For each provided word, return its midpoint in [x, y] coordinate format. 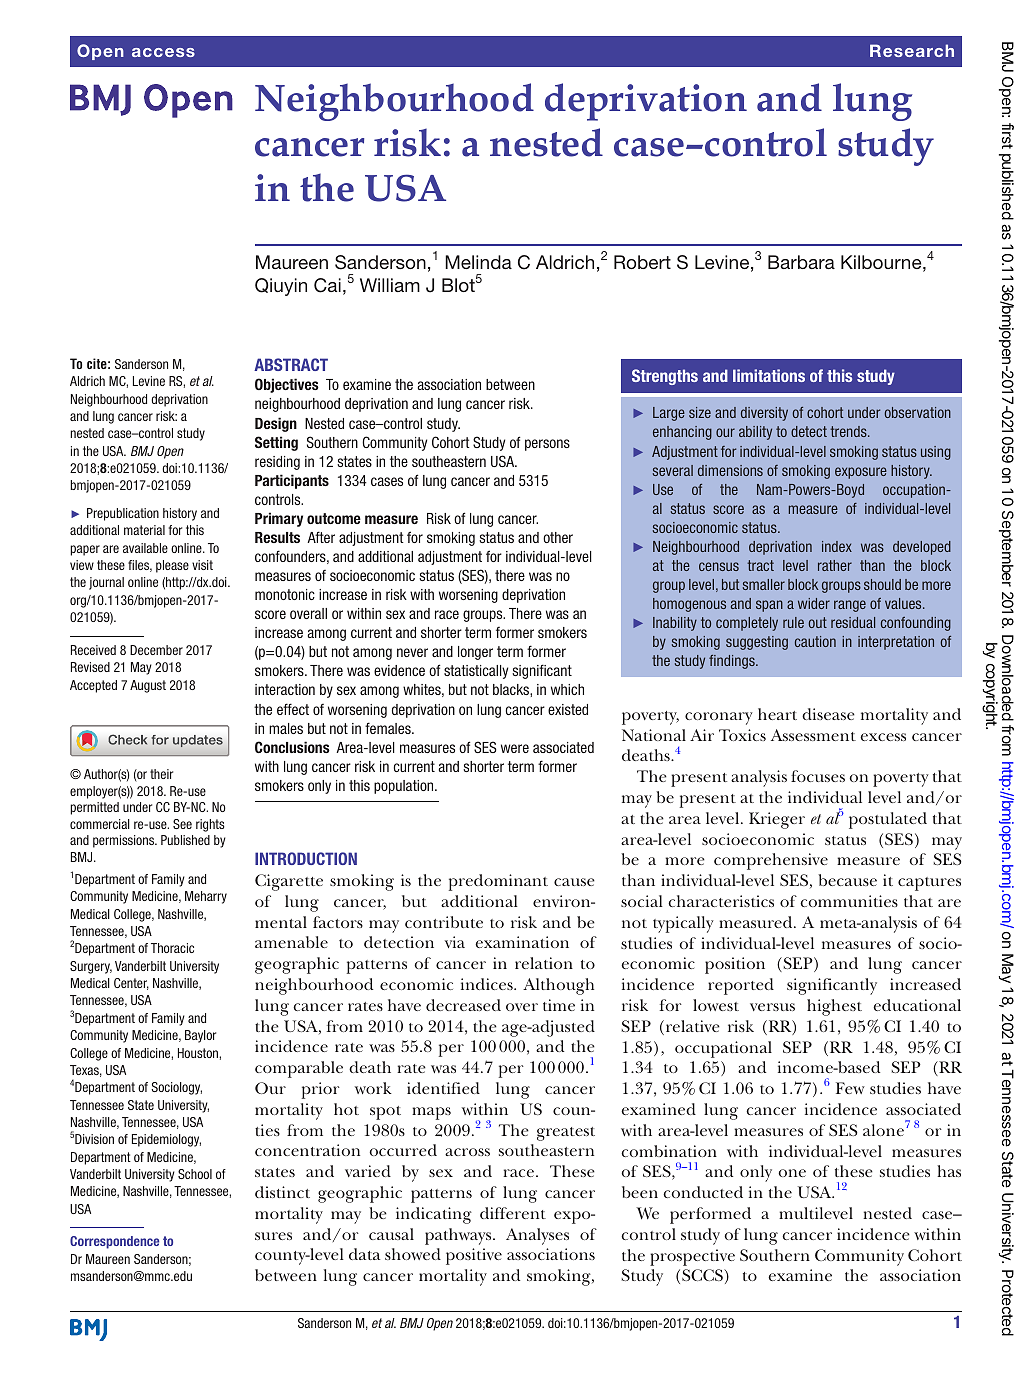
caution [815, 641]
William [390, 285]
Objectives [287, 385]
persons [547, 445]
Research [912, 50]
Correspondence [114, 1242]
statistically [476, 672]
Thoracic [172, 948]
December [156, 650]
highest [834, 1007]
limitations [769, 375]
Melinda [478, 262]
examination [522, 942]
